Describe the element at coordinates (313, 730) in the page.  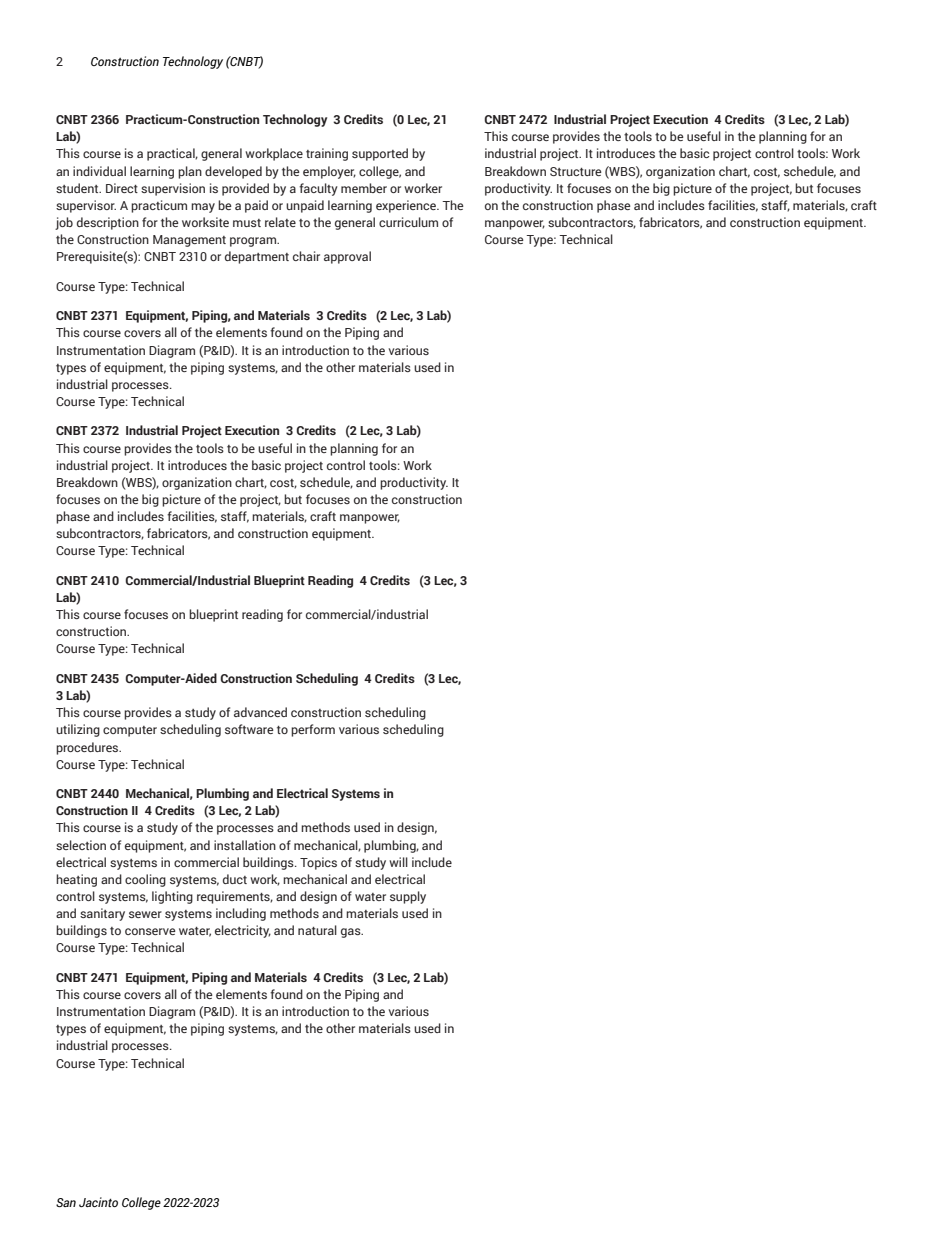
I see `perform` at that location.
